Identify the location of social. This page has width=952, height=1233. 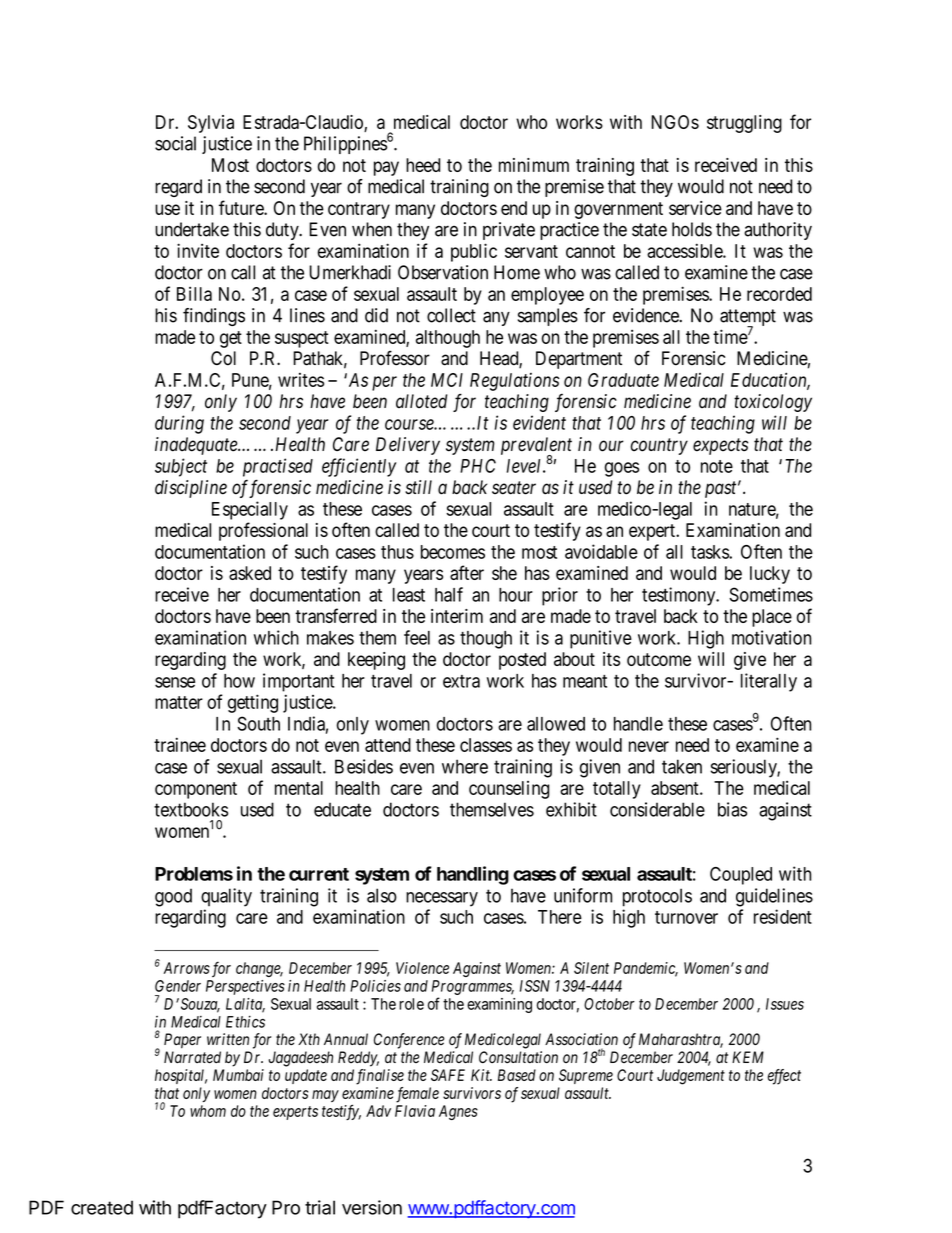
(175, 143).
